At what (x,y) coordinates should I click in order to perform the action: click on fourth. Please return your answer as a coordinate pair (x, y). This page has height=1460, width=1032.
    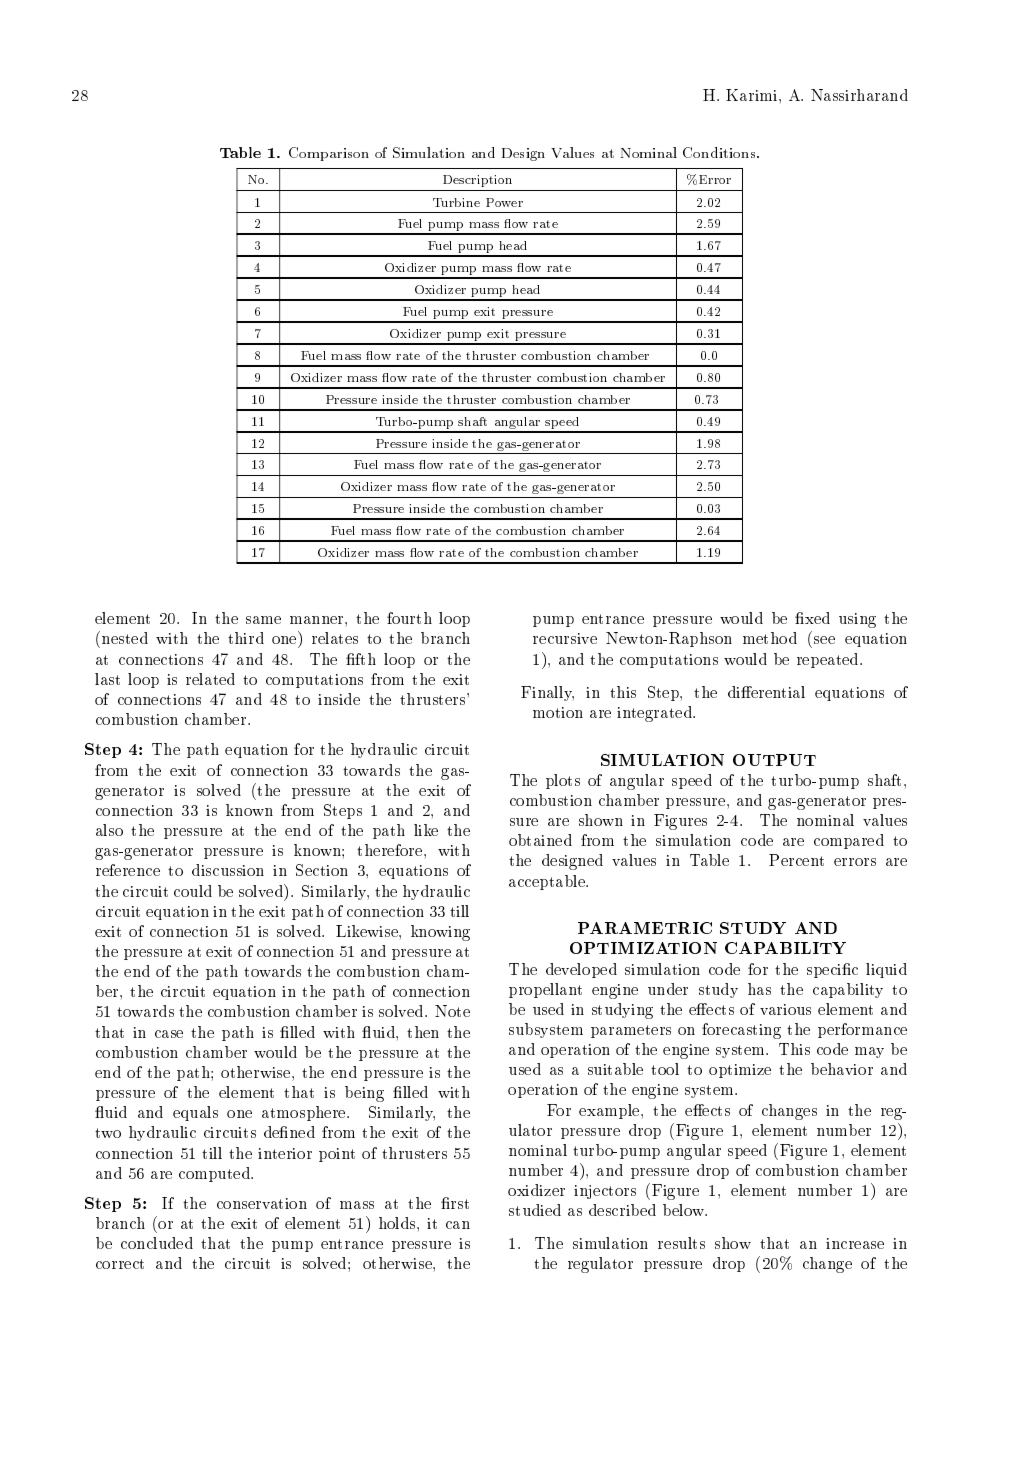
    Looking at the image, I should click on (409, 618).
